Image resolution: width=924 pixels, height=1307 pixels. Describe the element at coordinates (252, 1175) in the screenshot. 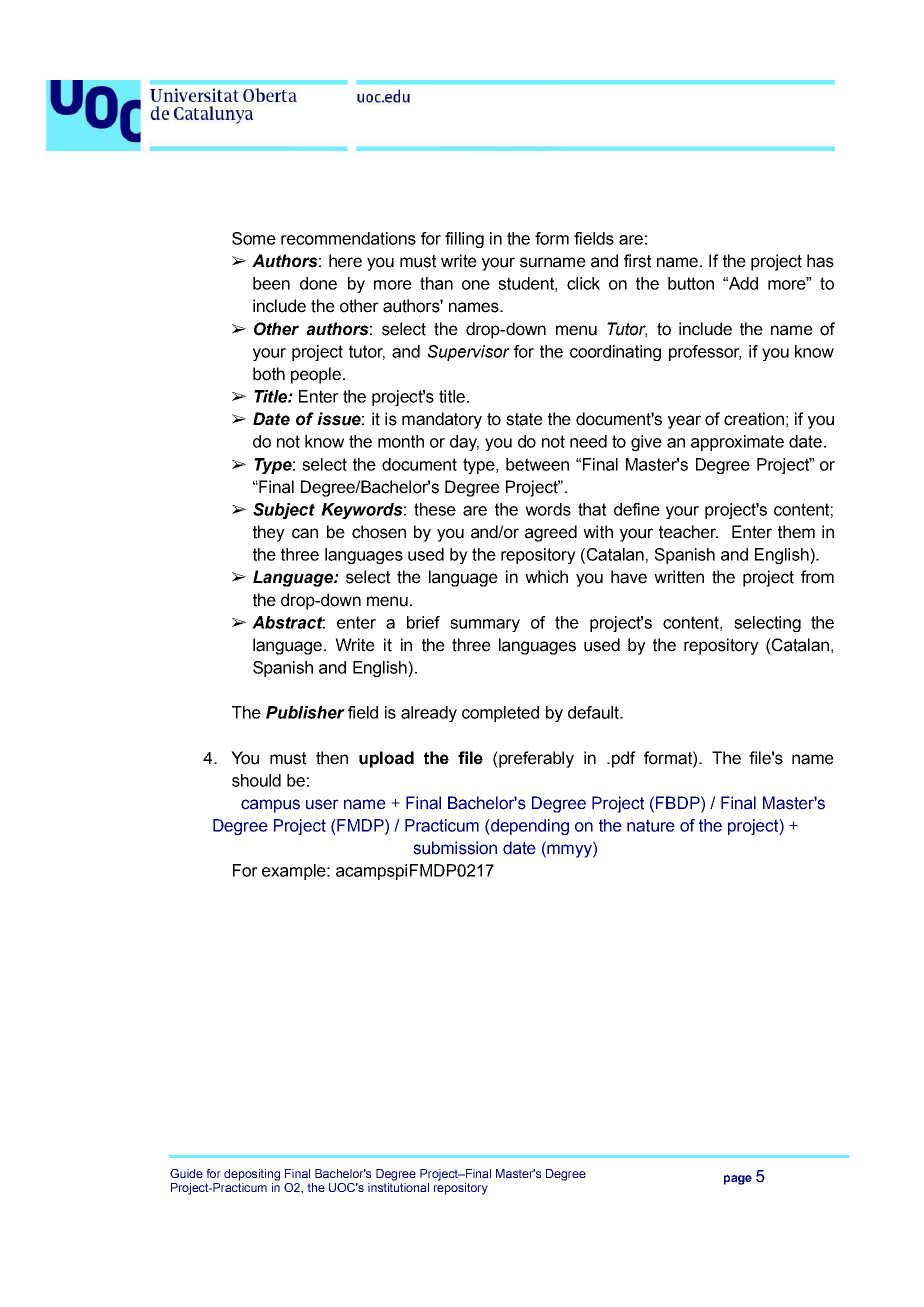

I see `depositing` at that location.
